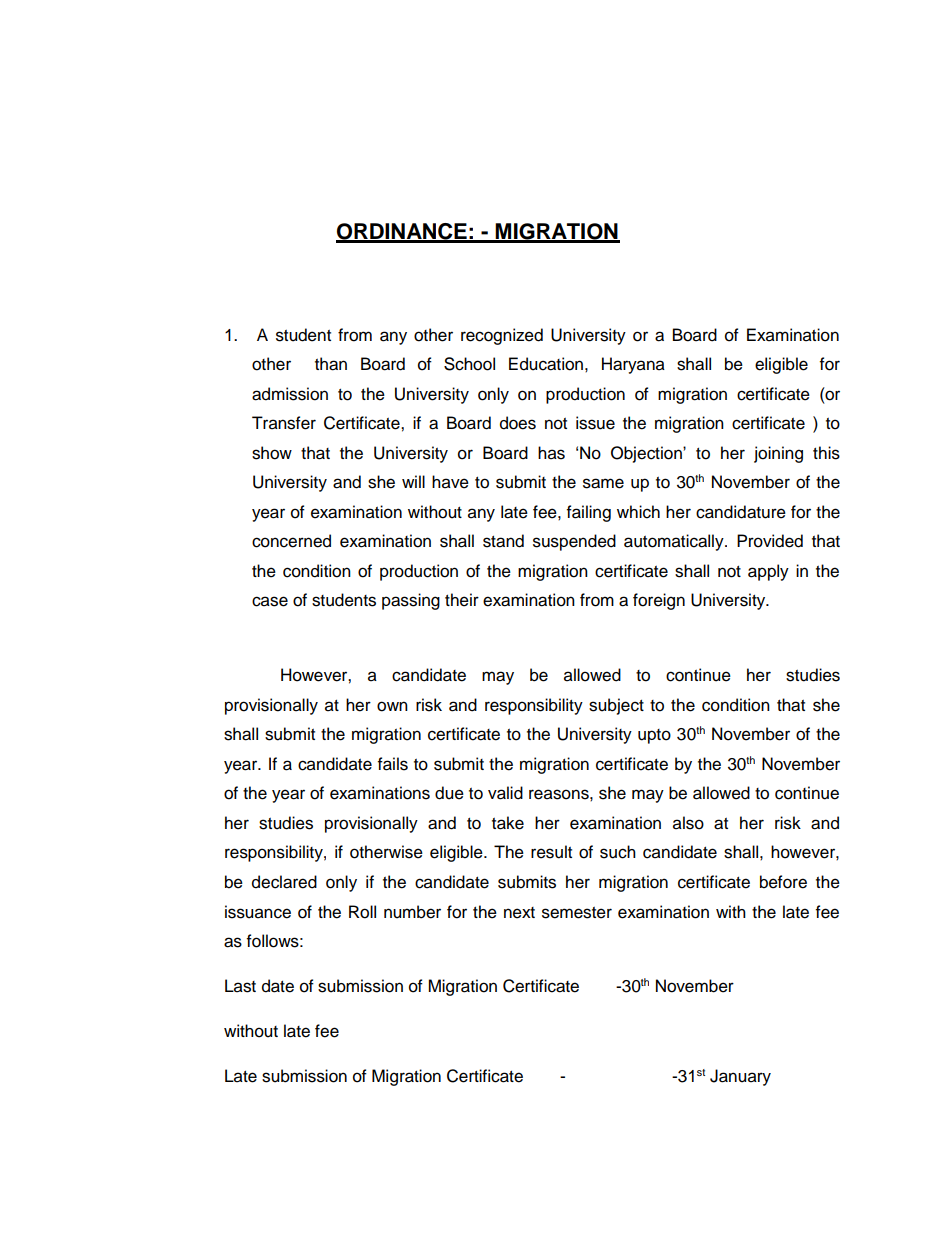 Image resolution: width=952 pixels, height=1233 pixels. Describe the element at coordinates (740, 1077) in the screenshot. I see `January` at that location.
